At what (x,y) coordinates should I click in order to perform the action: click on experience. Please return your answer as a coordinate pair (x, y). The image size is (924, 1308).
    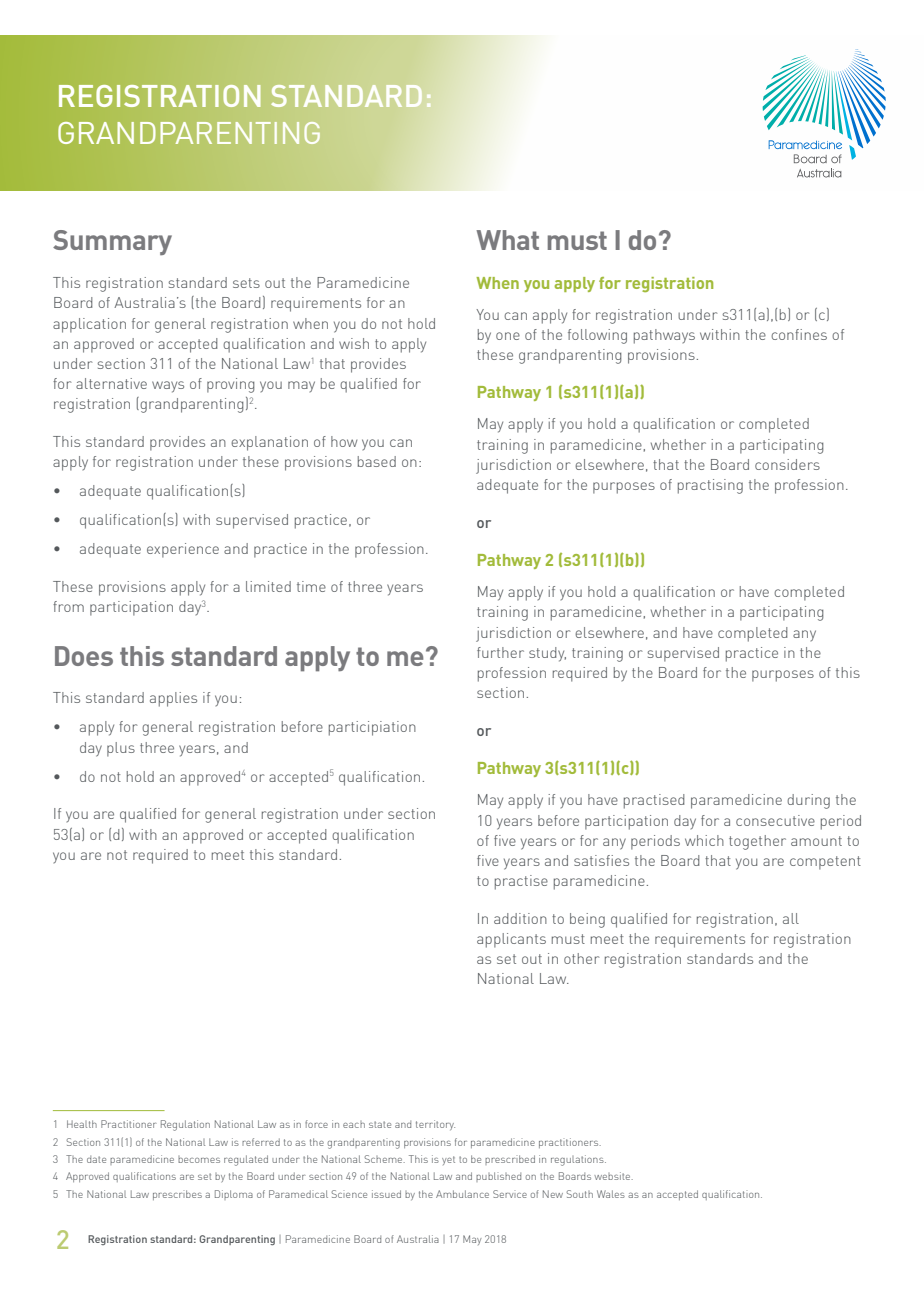
    Looking at the image, I should click on (183, 550).
